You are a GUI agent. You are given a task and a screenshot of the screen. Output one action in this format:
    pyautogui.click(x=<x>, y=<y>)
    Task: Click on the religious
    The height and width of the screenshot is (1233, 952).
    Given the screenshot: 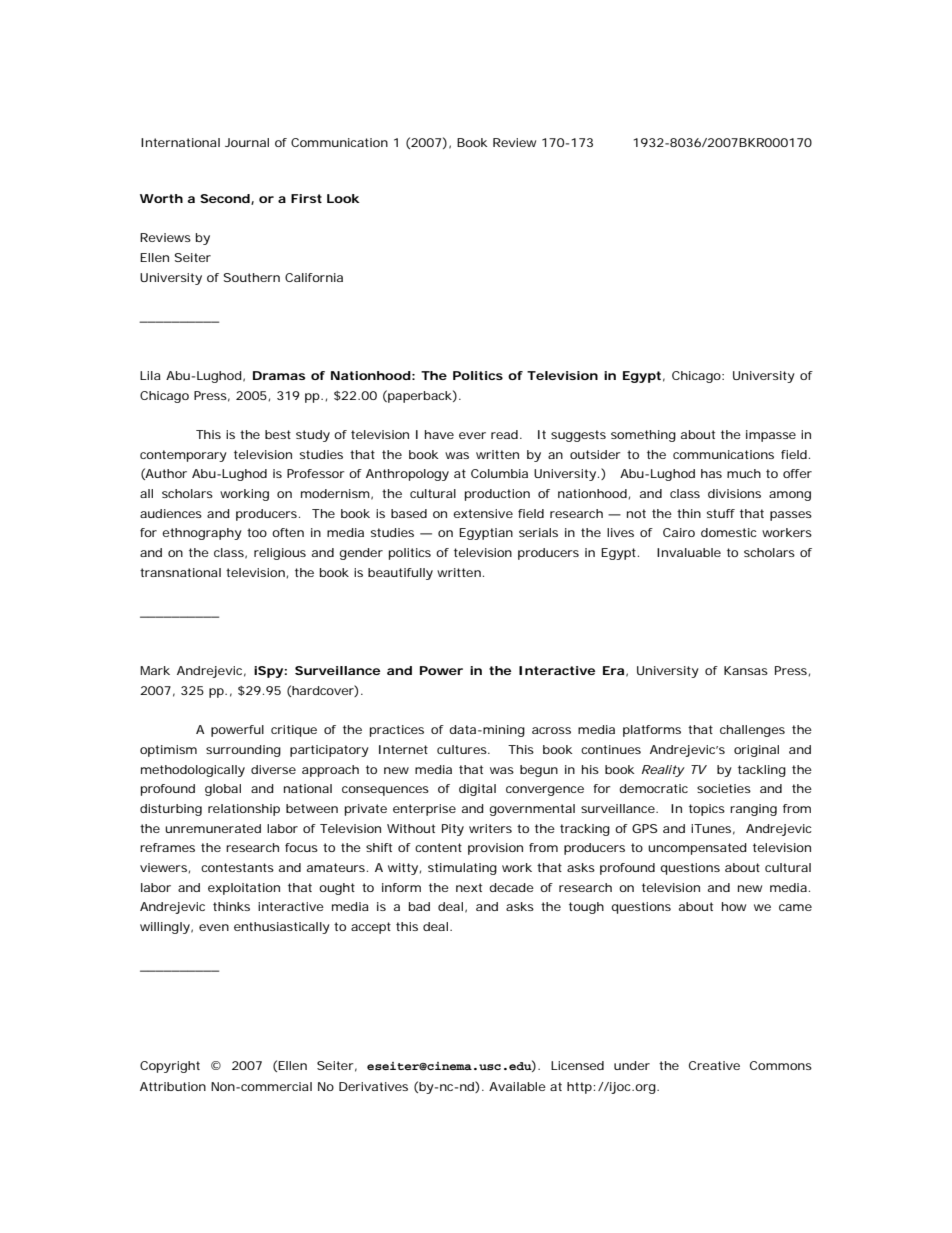 What is the action you would take?
    pyautogui.click(x=280, y=554)
